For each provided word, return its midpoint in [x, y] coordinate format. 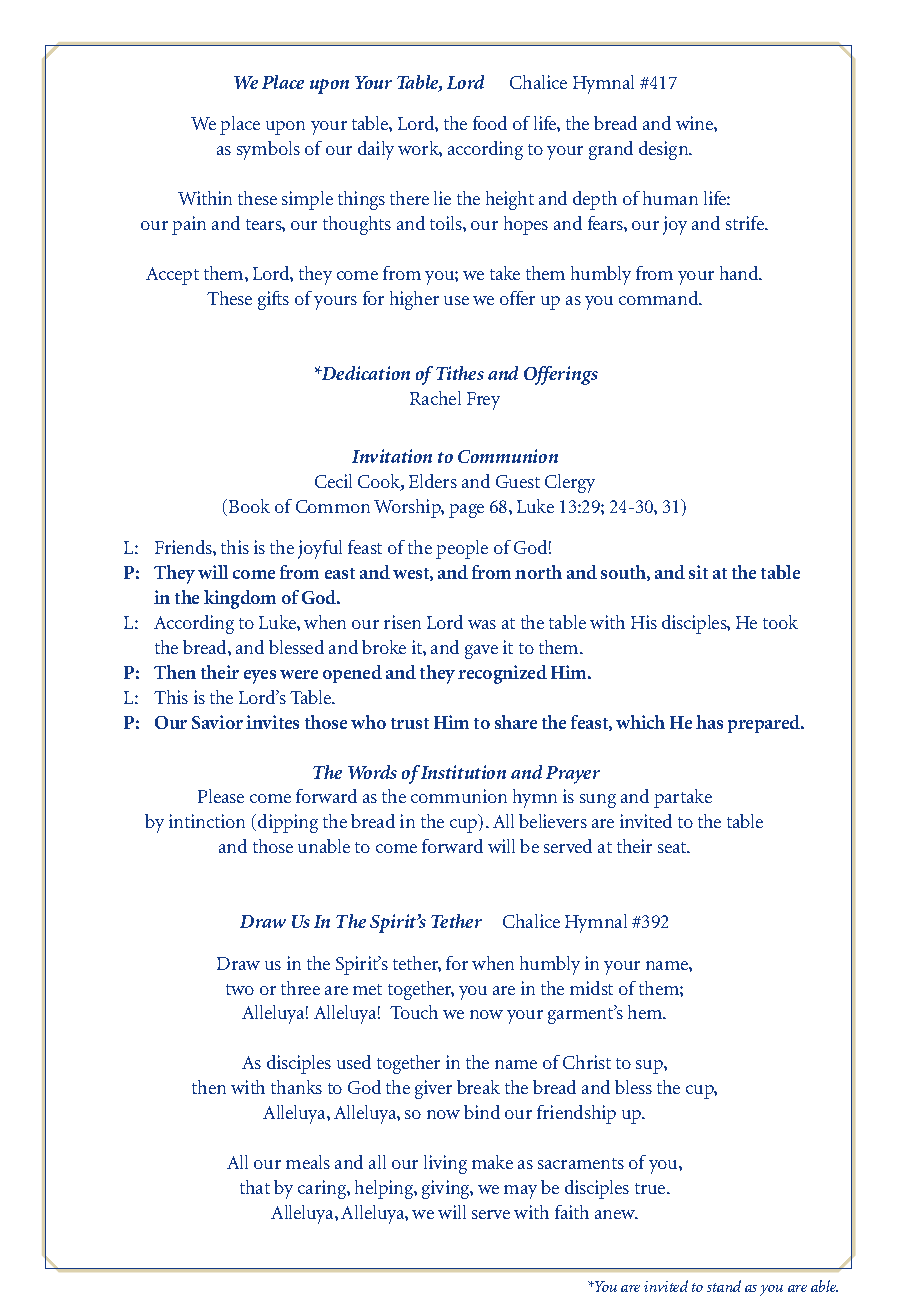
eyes [260, 677]
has [709, 722]
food [490, 123]
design [664, 150]
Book [248, 506]
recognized [502, 674]
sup [650, 1067]
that [255, 1187]
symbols [268, 150]
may [520, 1192]
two [240, 989]
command [659, 298]
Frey [483, 401]
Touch [414, 1012]
